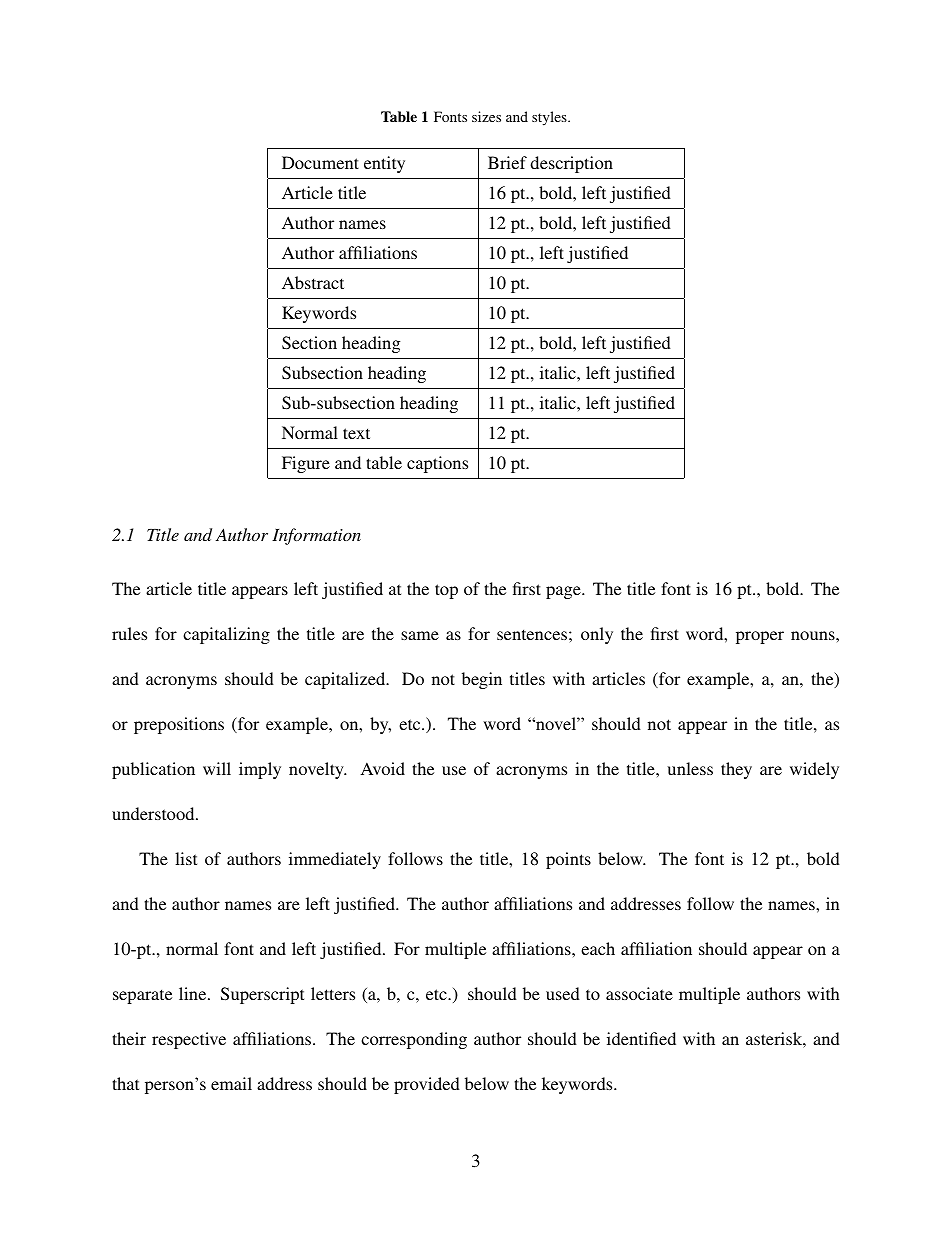 The height and width of the screenshot is (1233, 952). Describe the element at coordinates (189, 1040) in the screenshot. I see `respective` at that location.
